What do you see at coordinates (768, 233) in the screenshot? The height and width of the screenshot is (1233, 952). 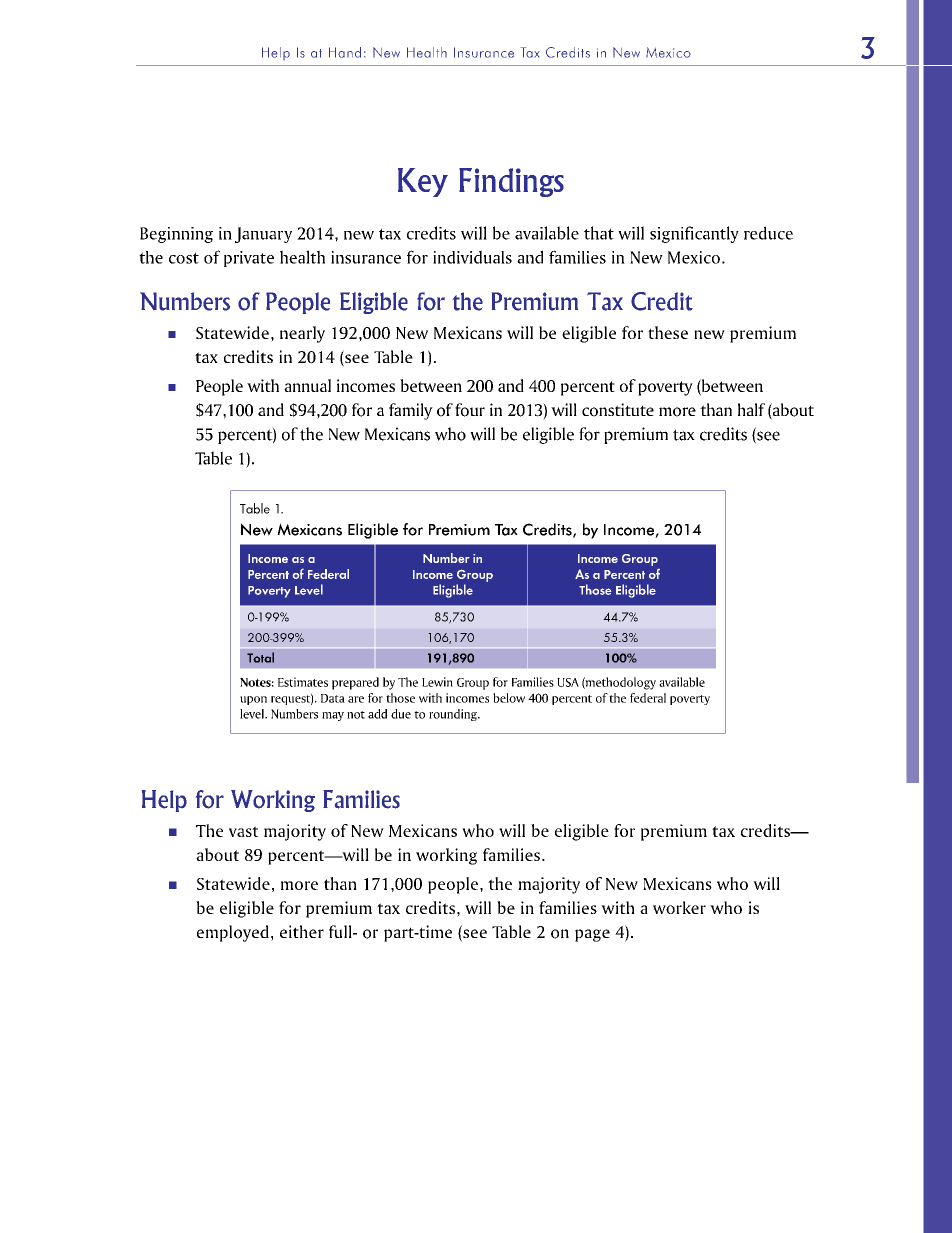 I see `reduce` at bounding box center [768, 233].
